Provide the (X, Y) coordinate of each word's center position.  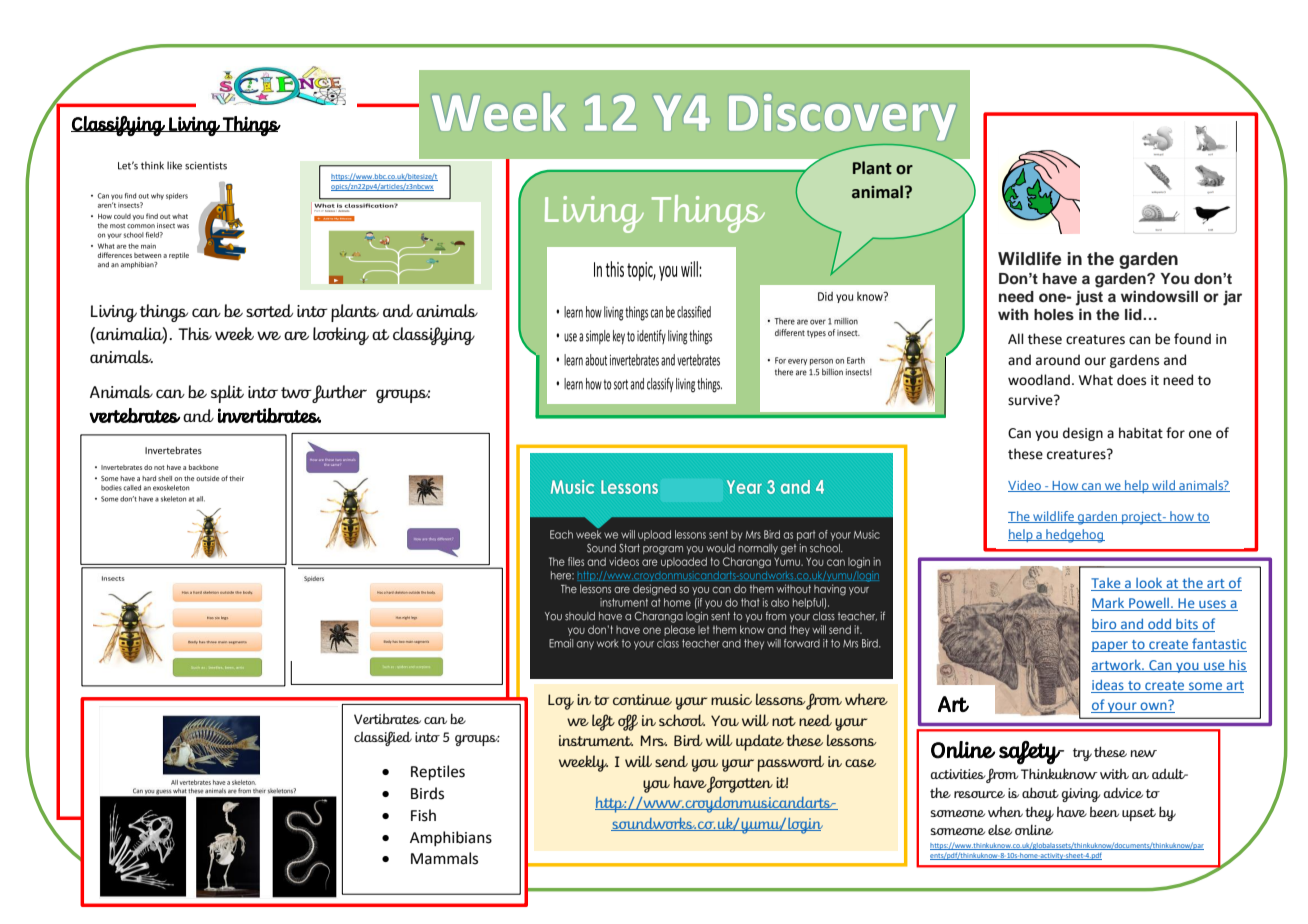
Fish (423, 815)
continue (642, 699)
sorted (269, 310)
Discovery (842, 117)
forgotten (740, 784)
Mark (1109, 604)
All (1016, 338)
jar (1232, 298)
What (1096, 380)
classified (383, 738)
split (227, 394)
